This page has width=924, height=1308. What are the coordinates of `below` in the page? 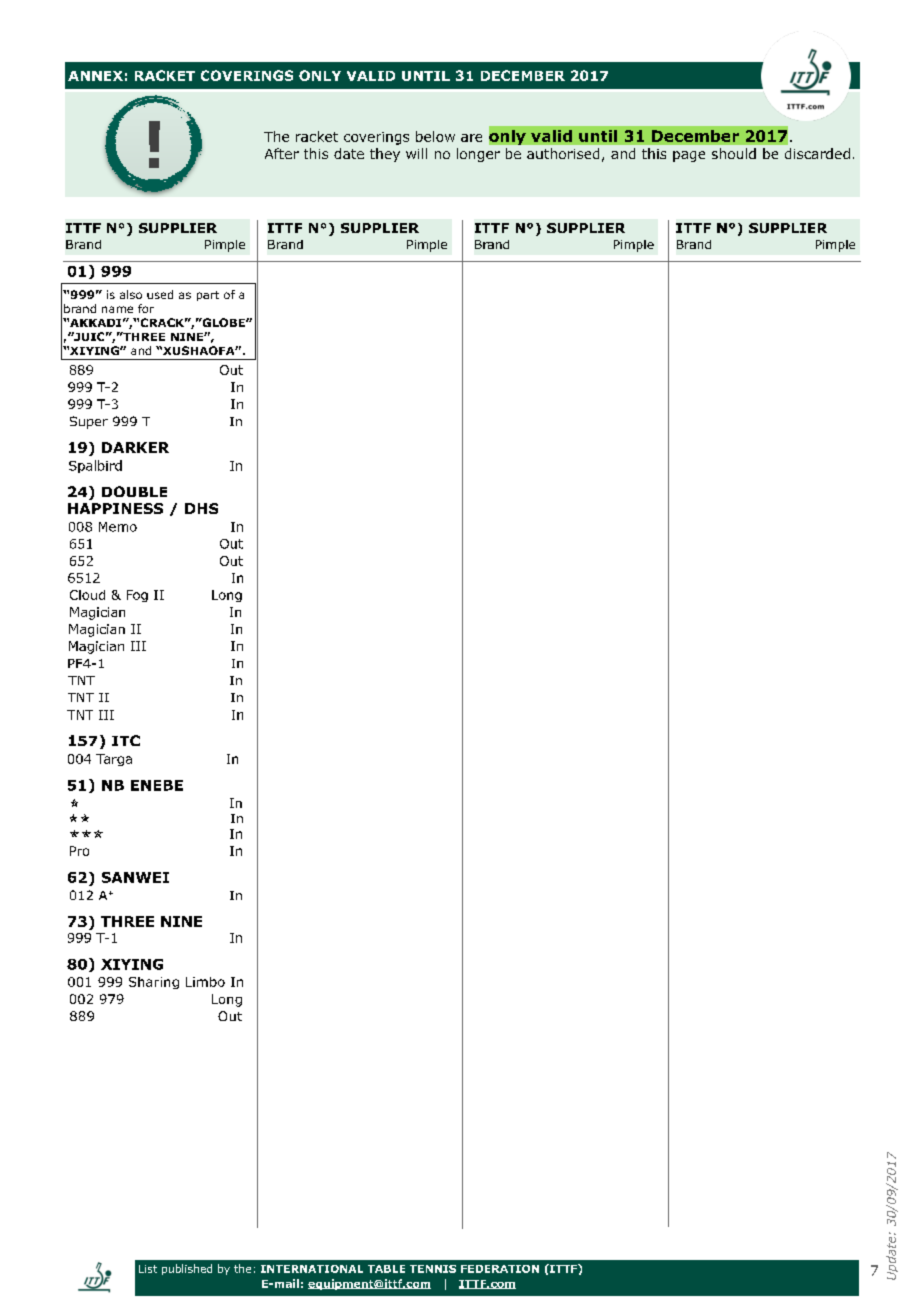 It's located at (435, 136).
